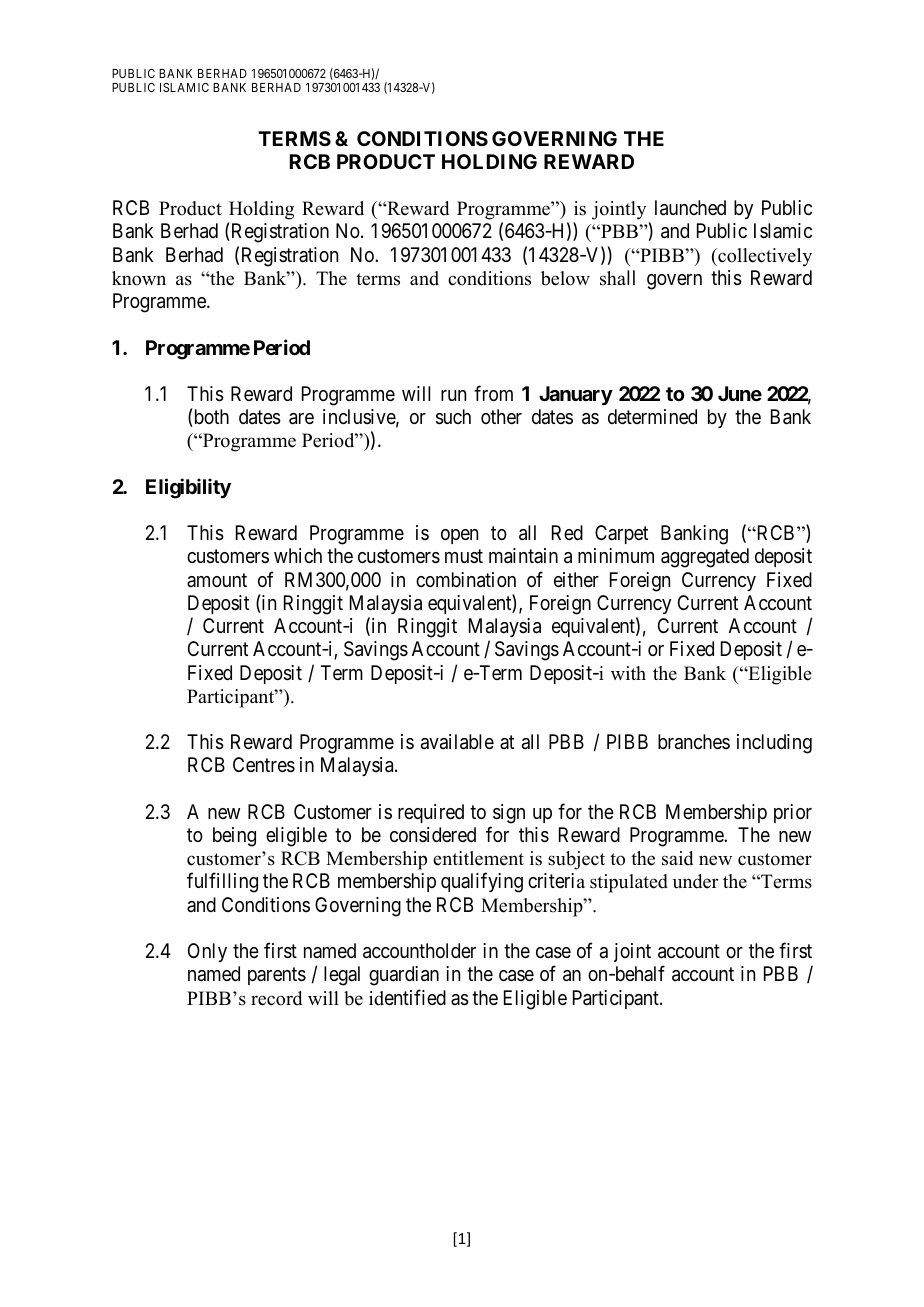 This image has width=924, height=1307. Describe the element at coordinates (207, 952) in the image. I see `Only` at that location.
